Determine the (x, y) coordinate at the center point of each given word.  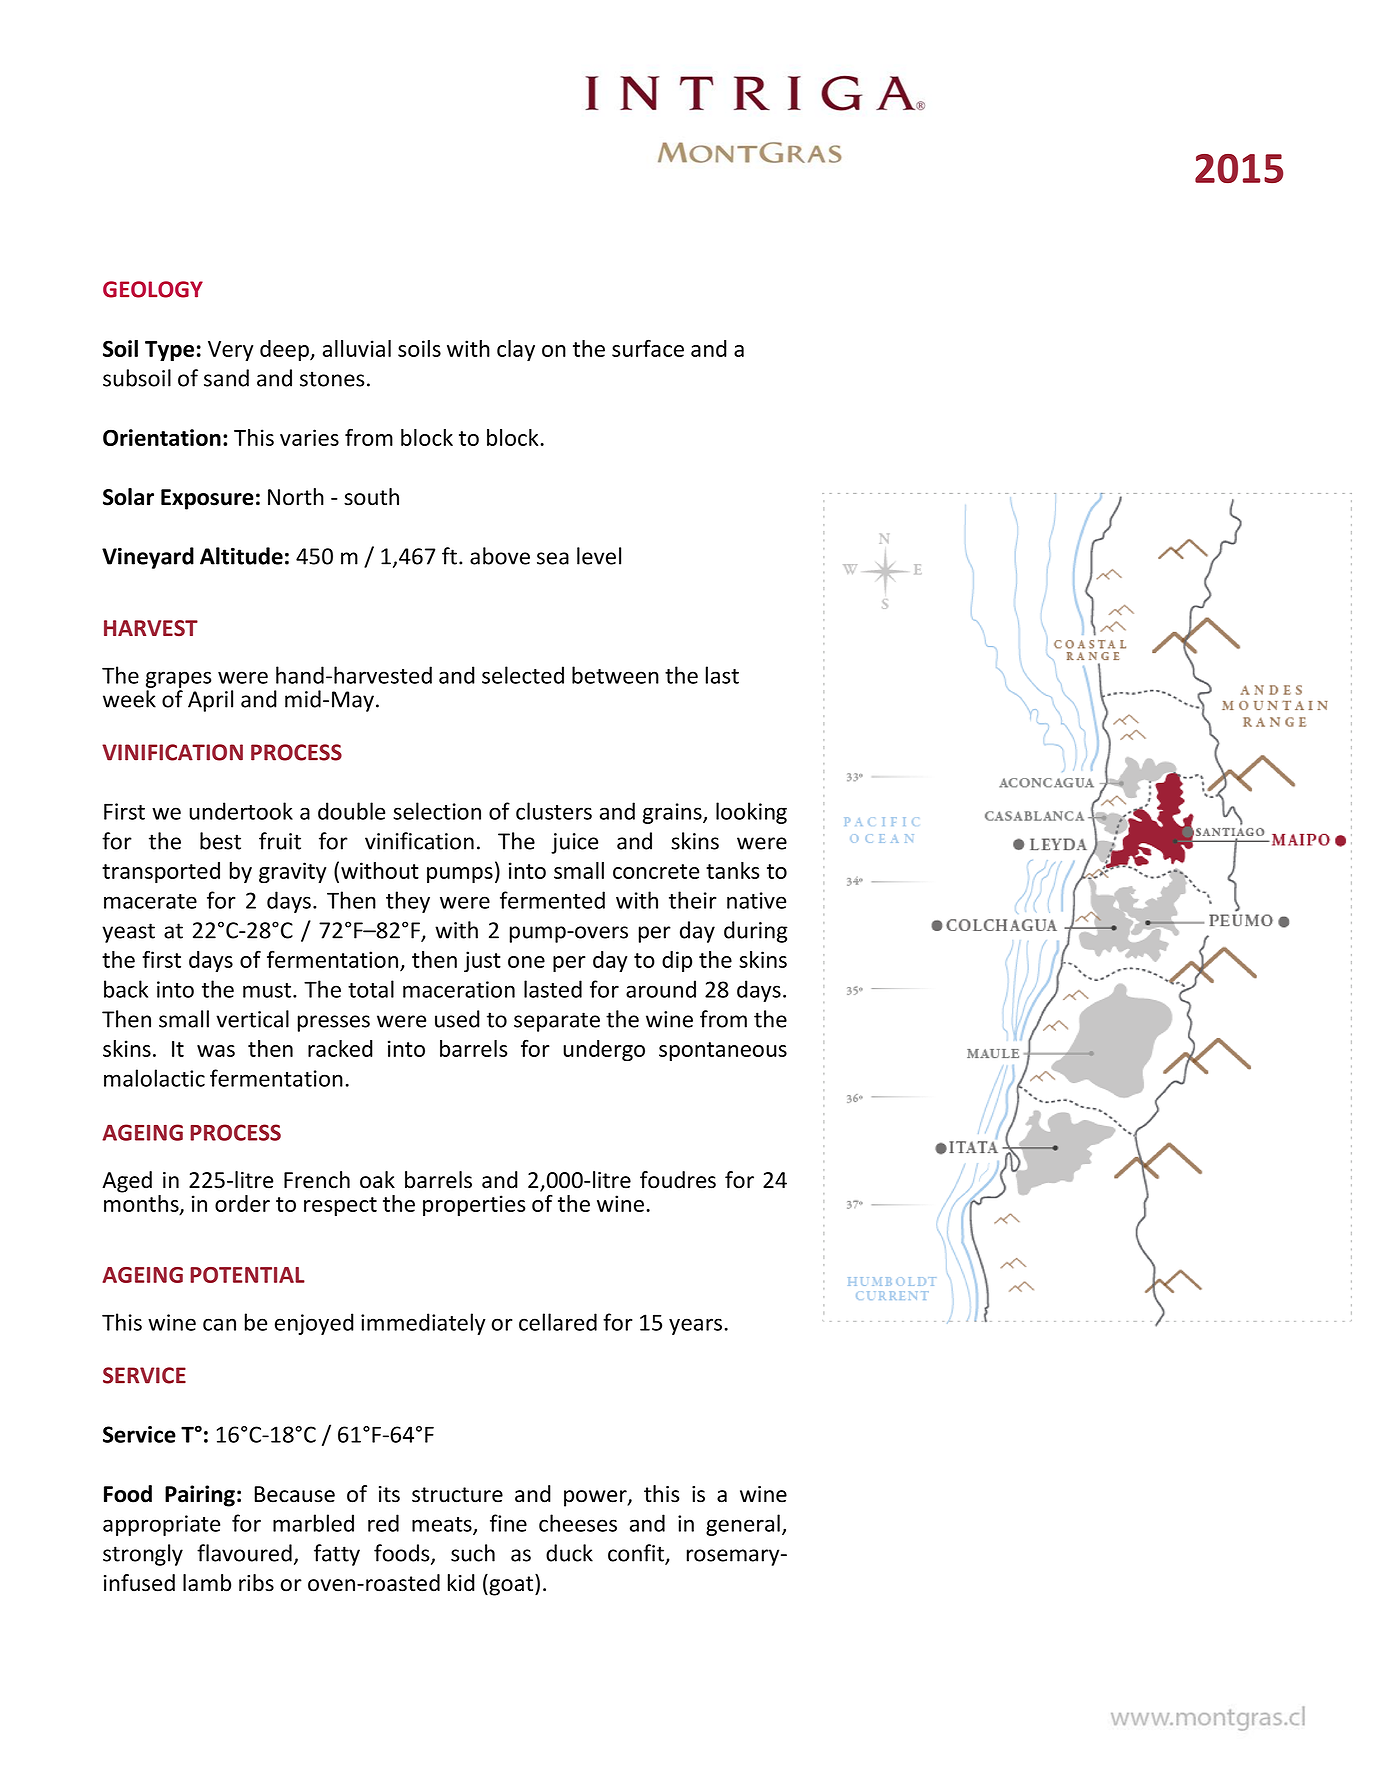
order (242, 1203)
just (482, 961)
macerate (150, 901)
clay (516, 350)
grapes (179, 681)
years (695, 1326)
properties (474, 1205)
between (615, 675)
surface (648, 348)
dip (677, 961)
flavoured (244, 1553)
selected (523, 675)
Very (231, 351)
